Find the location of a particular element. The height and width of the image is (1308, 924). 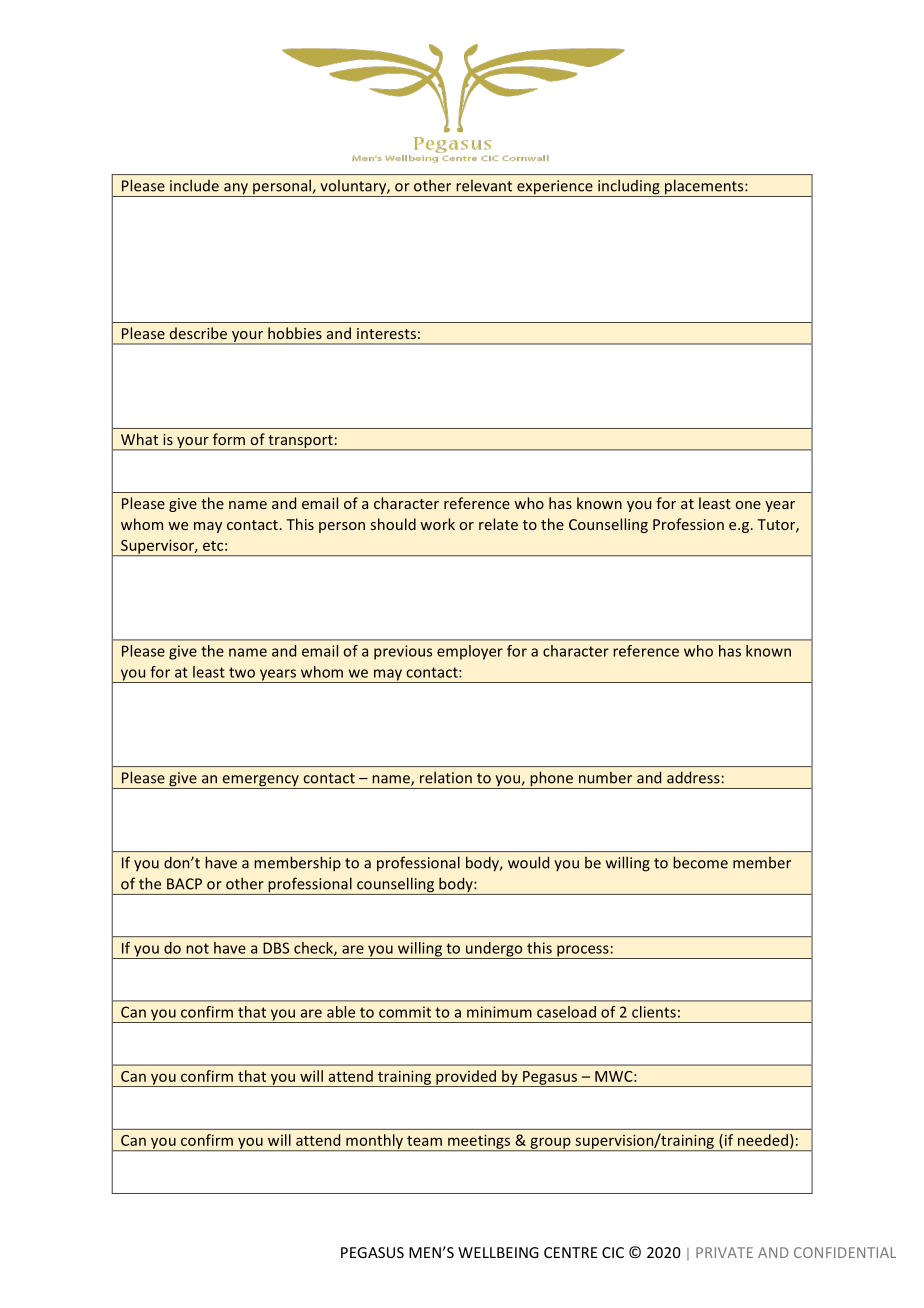

address is located at coordinates (693, 777).
